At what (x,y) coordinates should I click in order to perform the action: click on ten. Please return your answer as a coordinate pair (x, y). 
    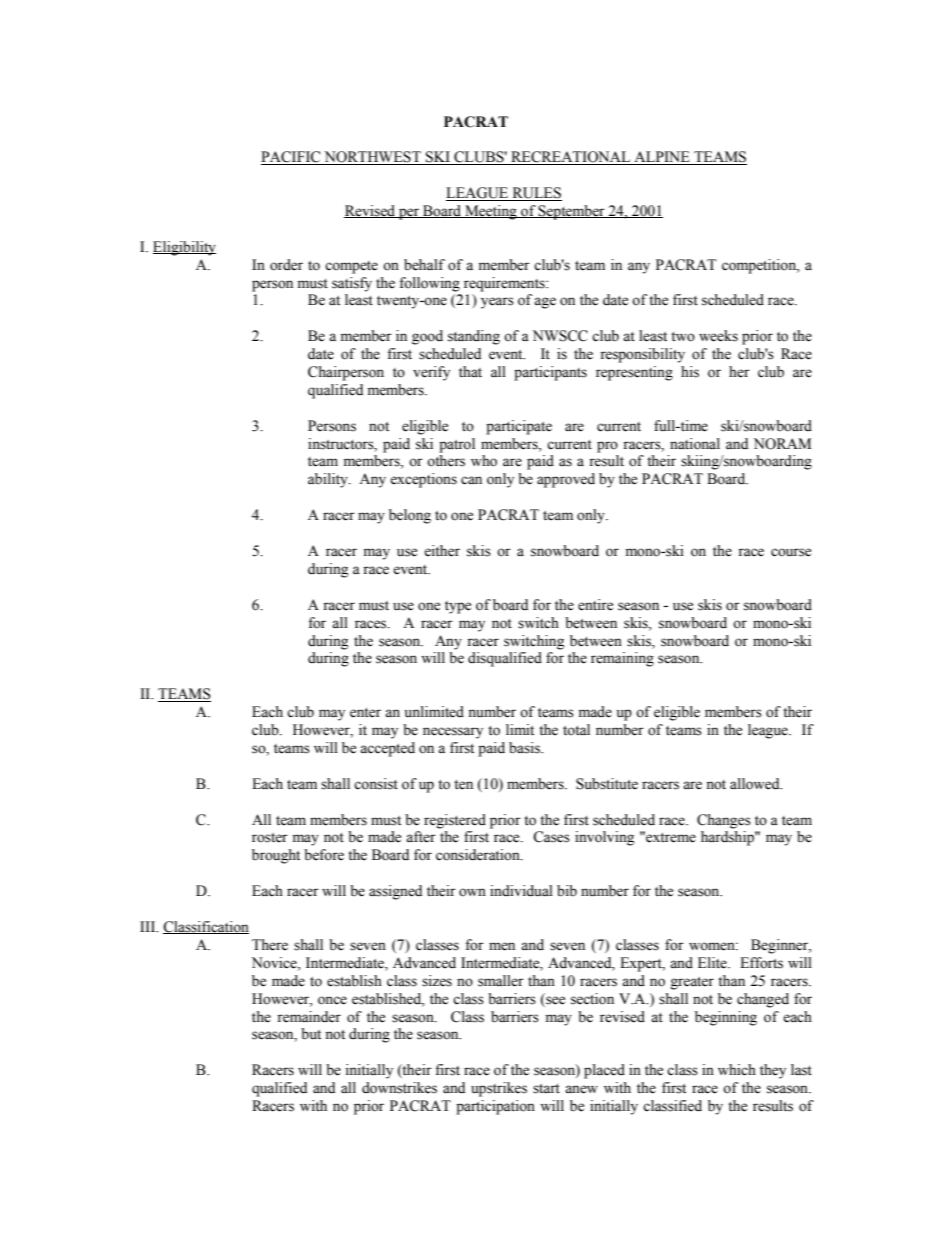
    Looking at the image, I should click on (463, 785).
